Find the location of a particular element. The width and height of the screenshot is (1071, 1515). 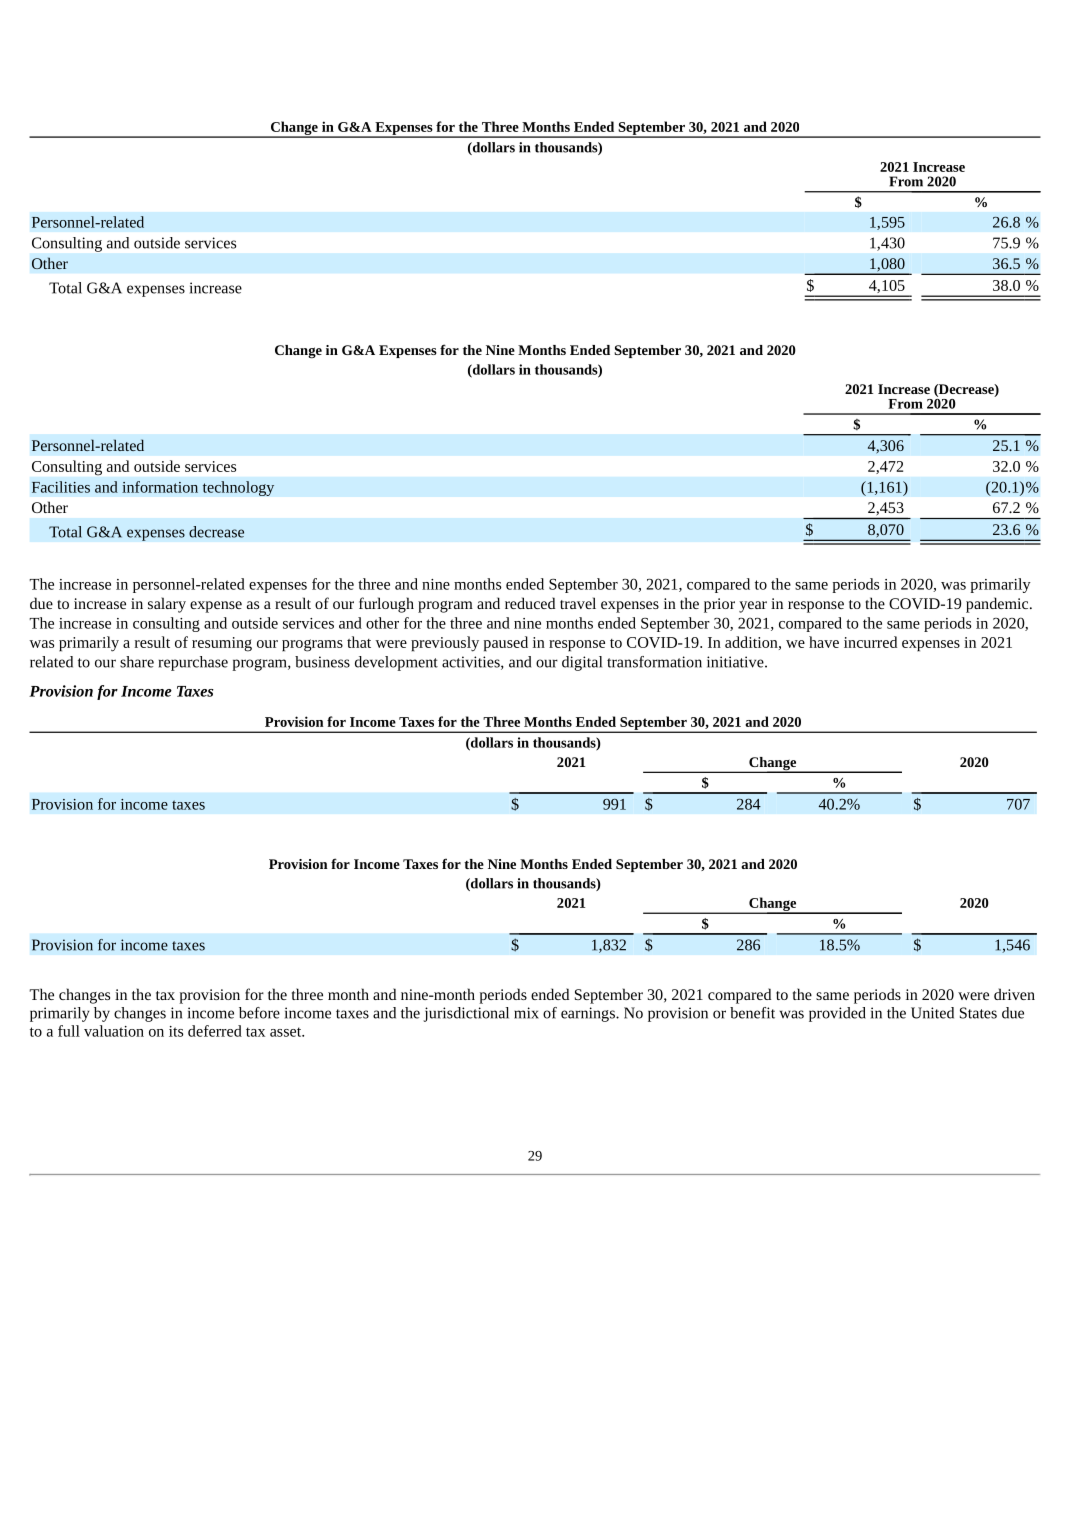

repurchase is located at coordinates (193, 663).
